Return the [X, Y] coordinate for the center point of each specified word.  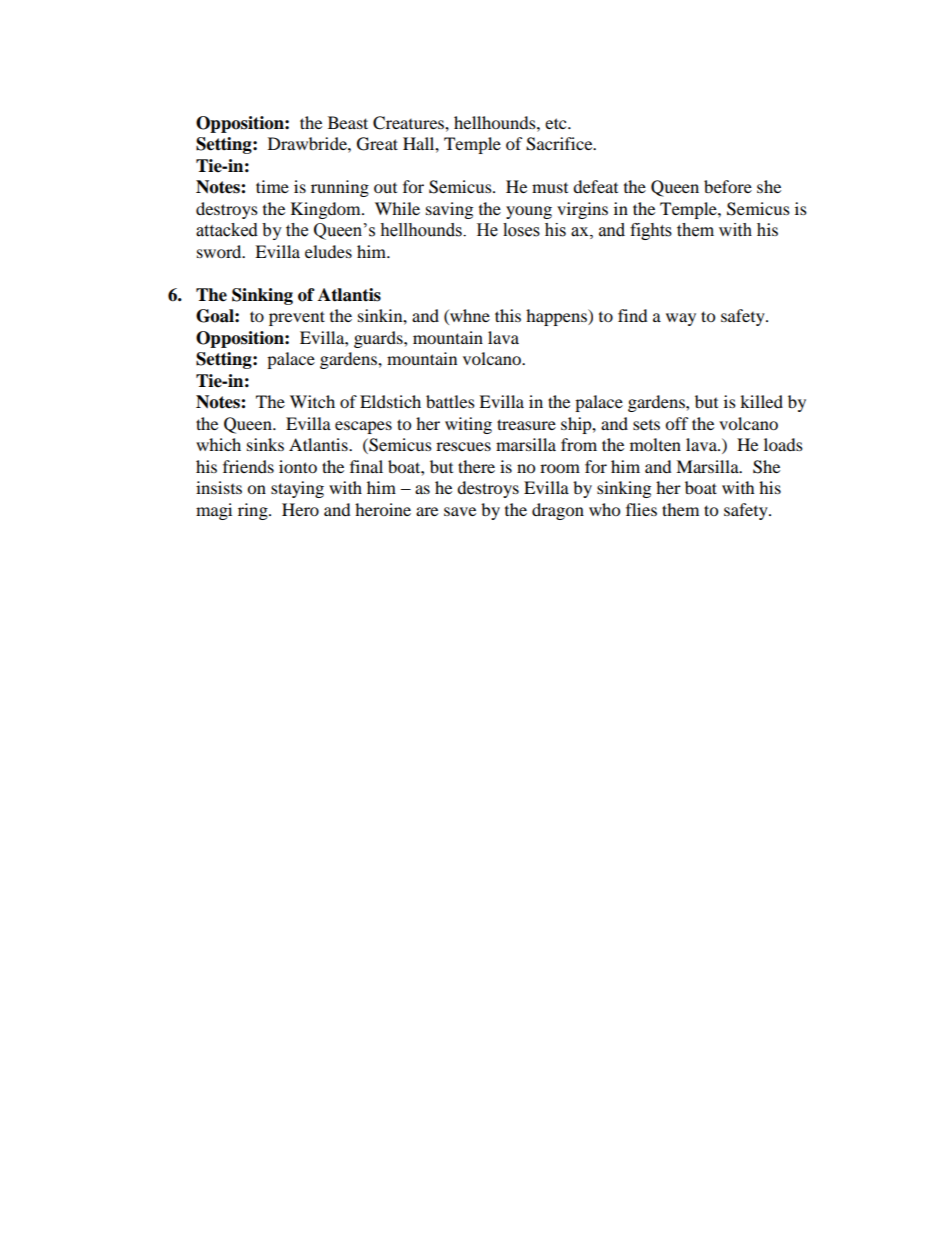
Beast [348, 122]
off [677, 423]
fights [651, 231]
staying [297, 489]
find [633, 315]
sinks [265, 444]
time [272, 186]
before [728, 186]
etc [557, 123]
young [529, 212]
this [508, 315]
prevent [297, 318]
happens [557, 317]
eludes [328, 251]
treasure [526, 424]
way [681, 319]
